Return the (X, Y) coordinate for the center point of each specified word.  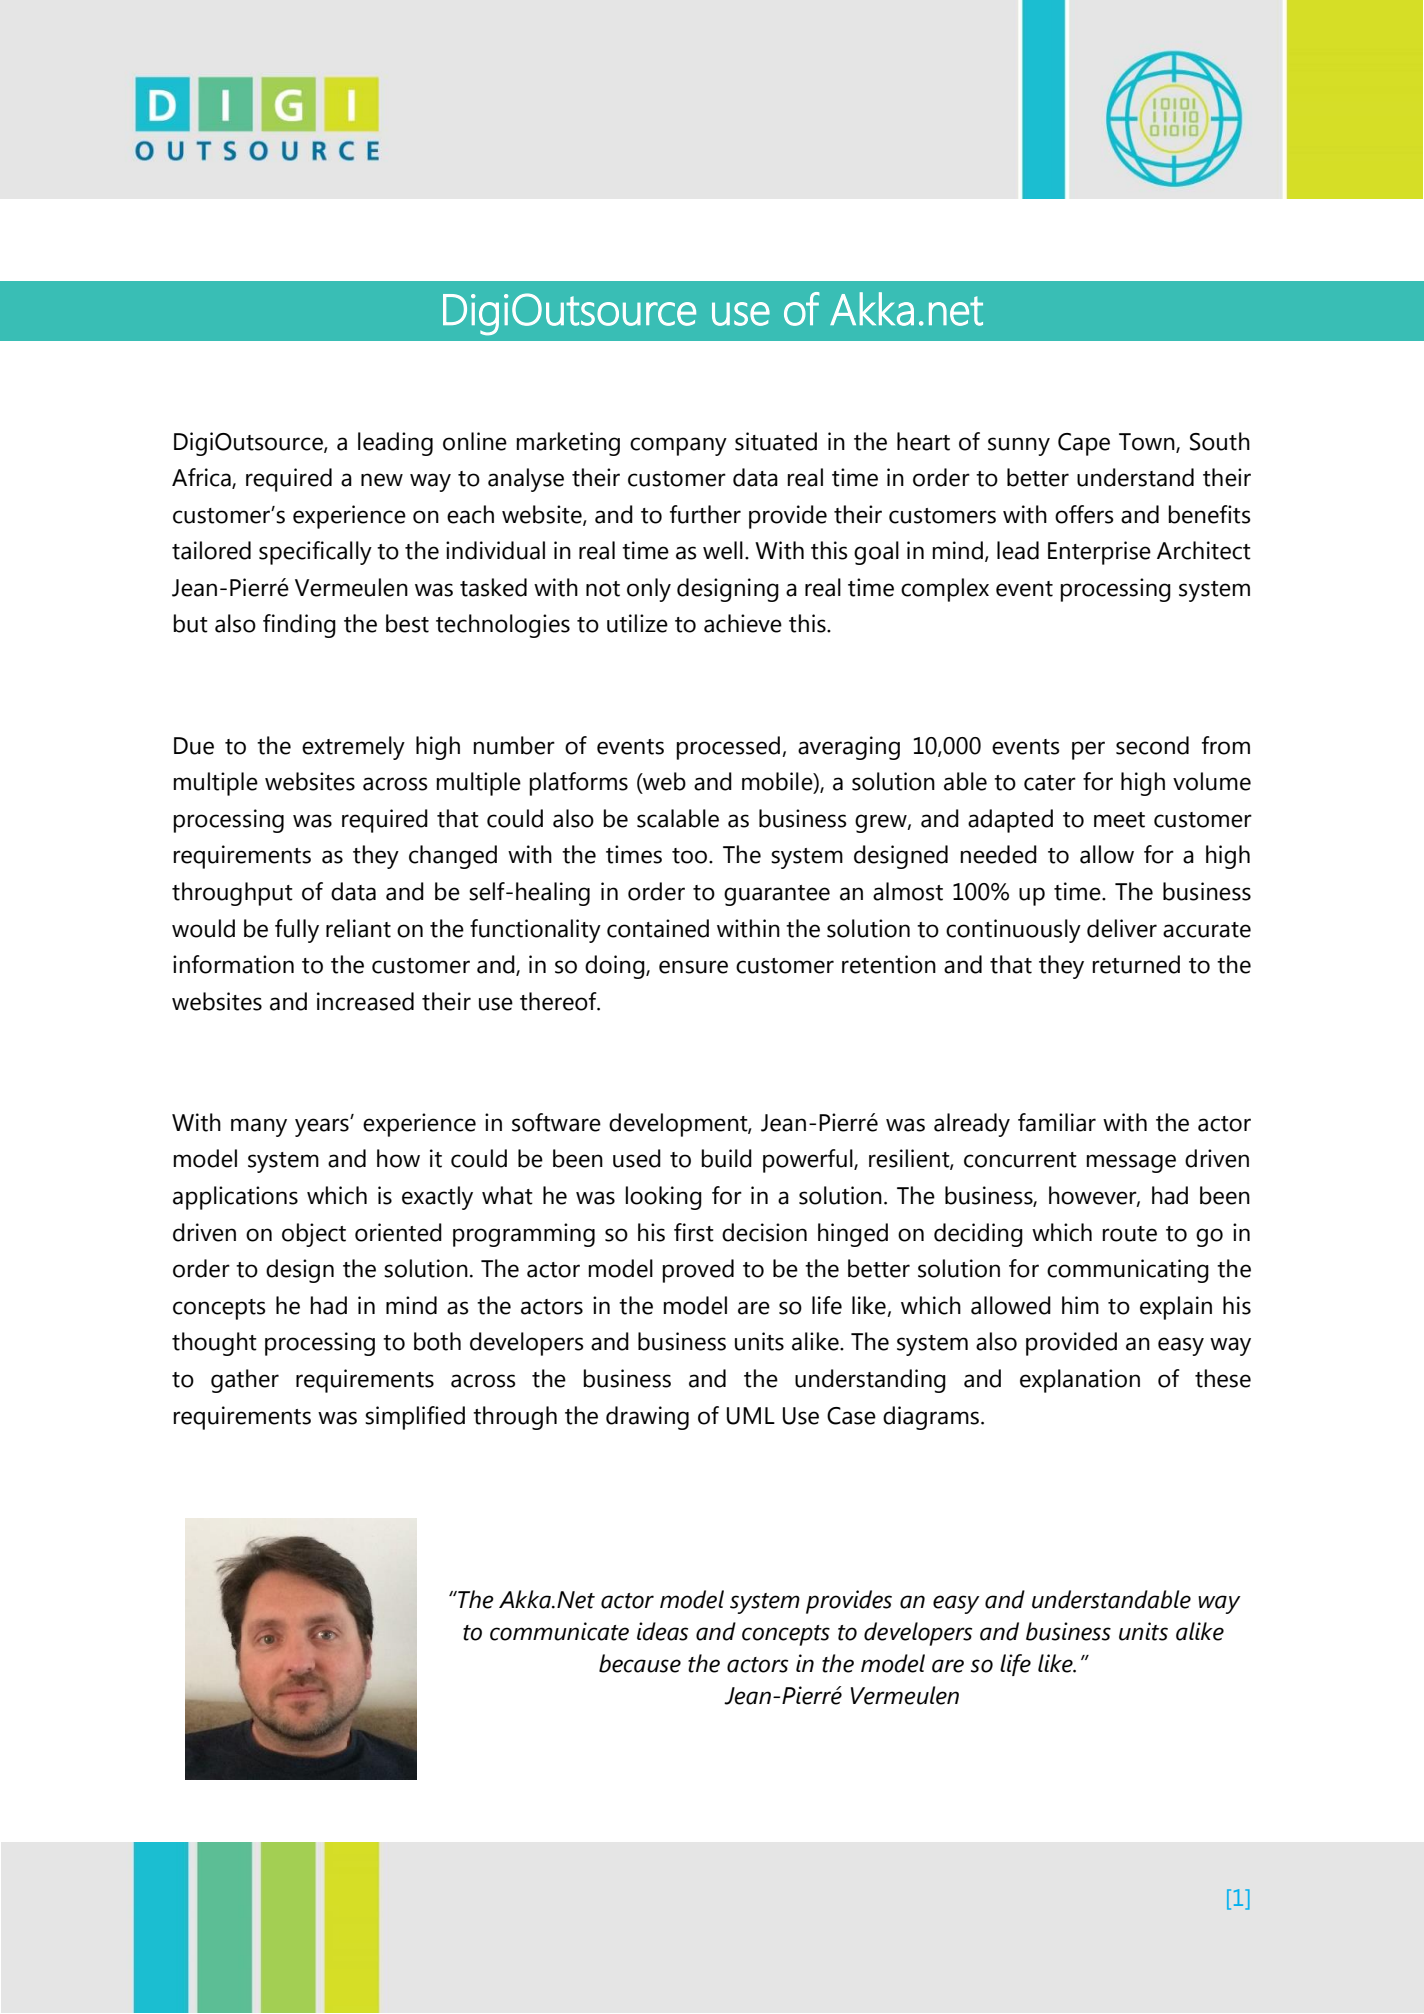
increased (365, 1001)
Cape (1084, 444)
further (705, 514)
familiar (1057, 1122)
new (382, 480)
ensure (693, 967)
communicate (559, 1631)
